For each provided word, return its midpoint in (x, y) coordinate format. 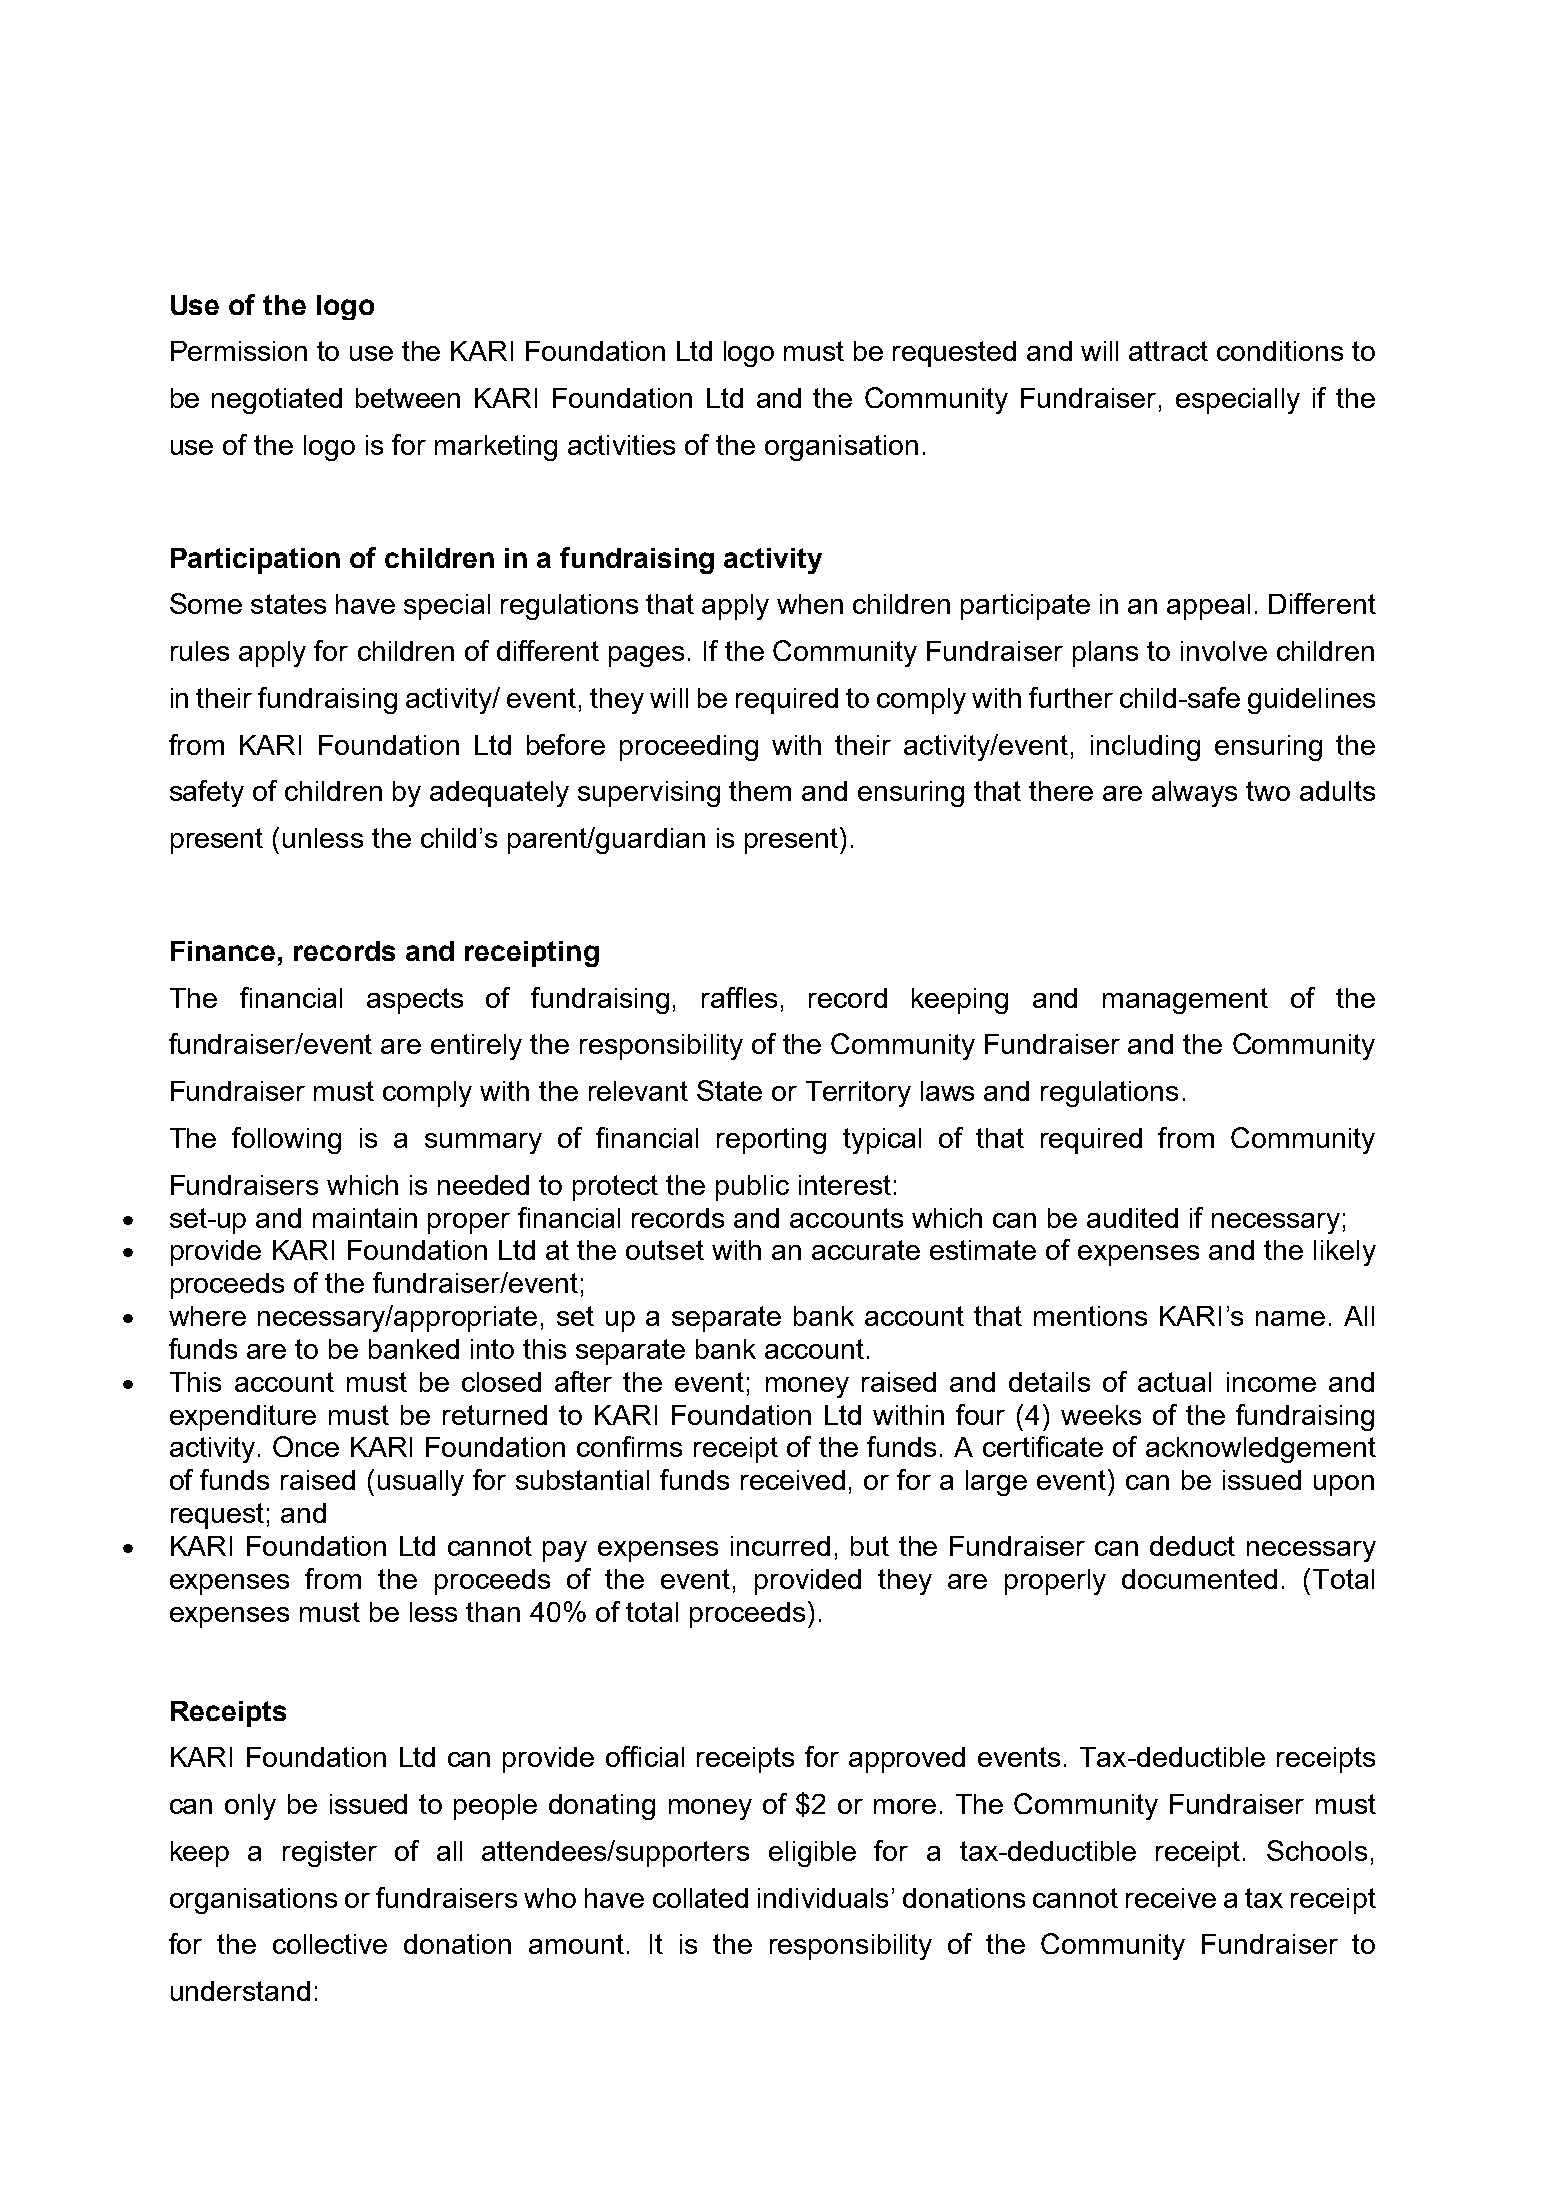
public (752, 1188)
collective (330, 1944)
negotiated (277, 401)
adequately (499, 794)
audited (1132, 1218)
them (760, 791)
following (286, 1140)
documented (1199, 1579)
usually (421, 1483)
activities (621, 445)
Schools (1317, 1850)
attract (1168, 351)
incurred (780, 1546)
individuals (823, 1898)
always (1194, 794)
